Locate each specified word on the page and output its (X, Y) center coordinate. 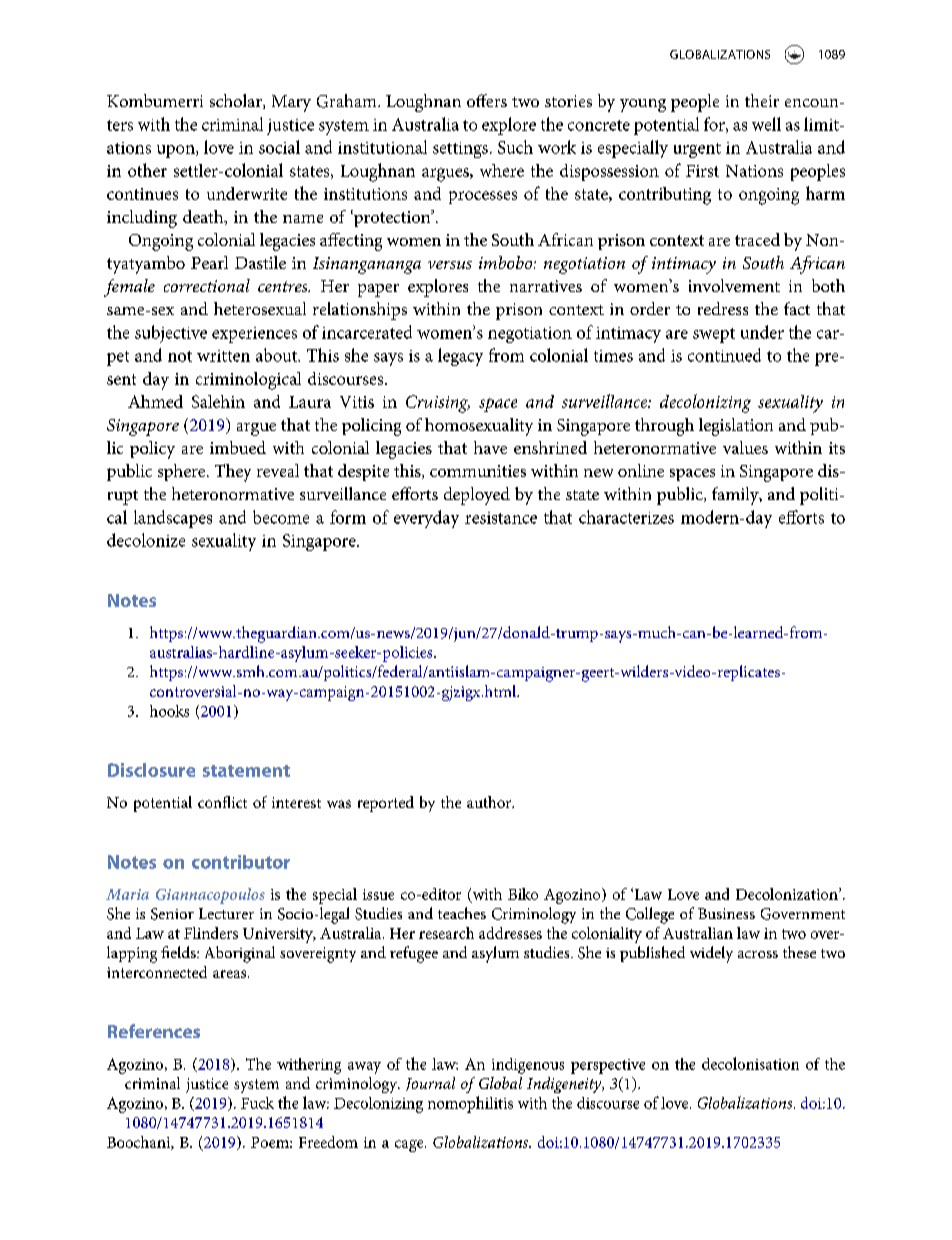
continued (724, 355)
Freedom (328, 1142)
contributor (241, 862)
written (223, 356)
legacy (460, 357)
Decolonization (788, 894)
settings (460, 150)
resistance (501, 518)
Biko (523, 894)
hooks (169, 711)
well (766, 124)
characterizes (626, 517)
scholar (237, 101)
